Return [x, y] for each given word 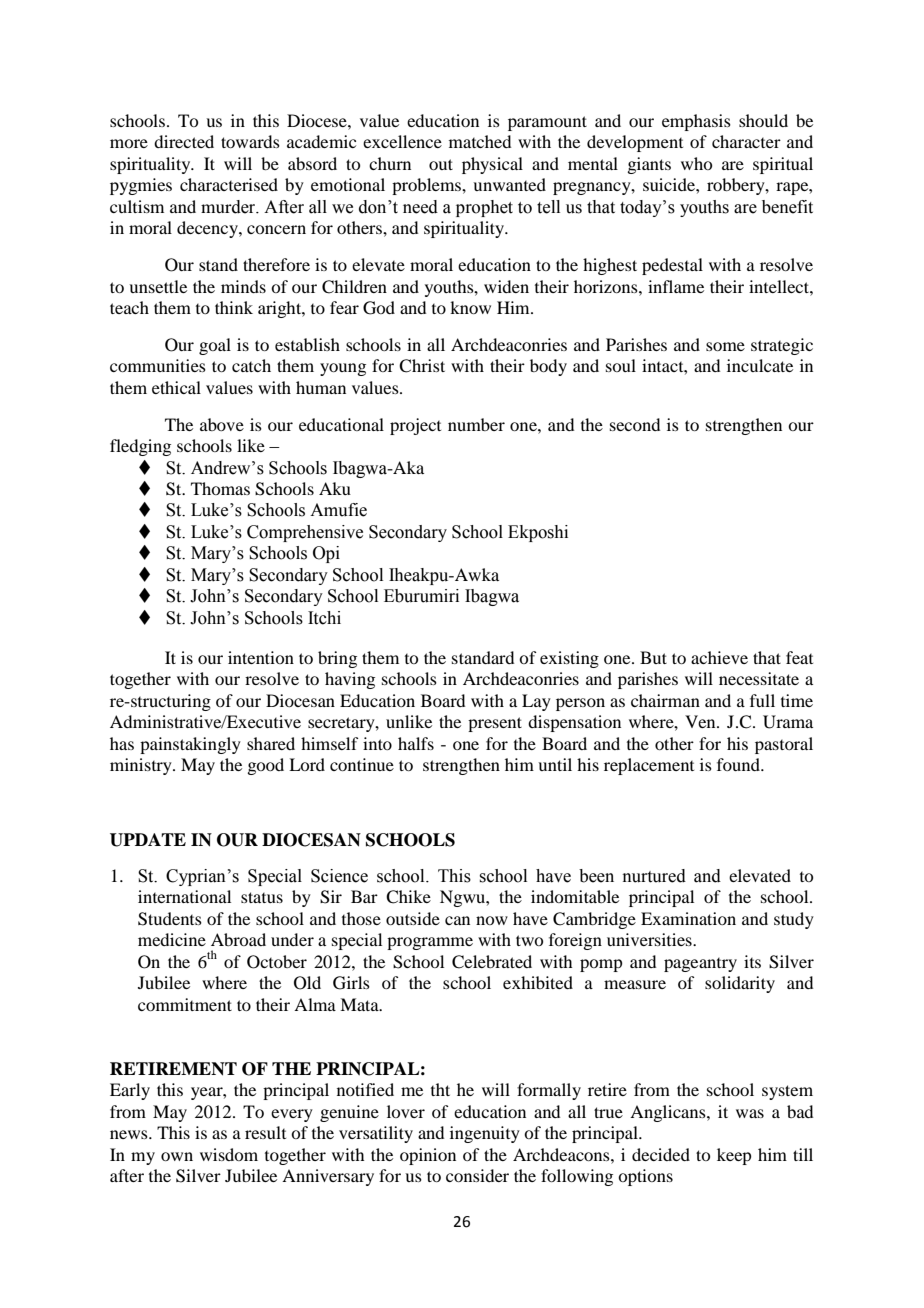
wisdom [229, 1154]
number [476, 424]
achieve [719, 657]
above [222, 424]
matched [480, 141]
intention [261, 657]
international [184, 896]
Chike [408, 897]
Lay [536, 702]
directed [184, 141]
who [696, 163]
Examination [688, 918]
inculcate [760, 365]
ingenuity [485, 1134]
